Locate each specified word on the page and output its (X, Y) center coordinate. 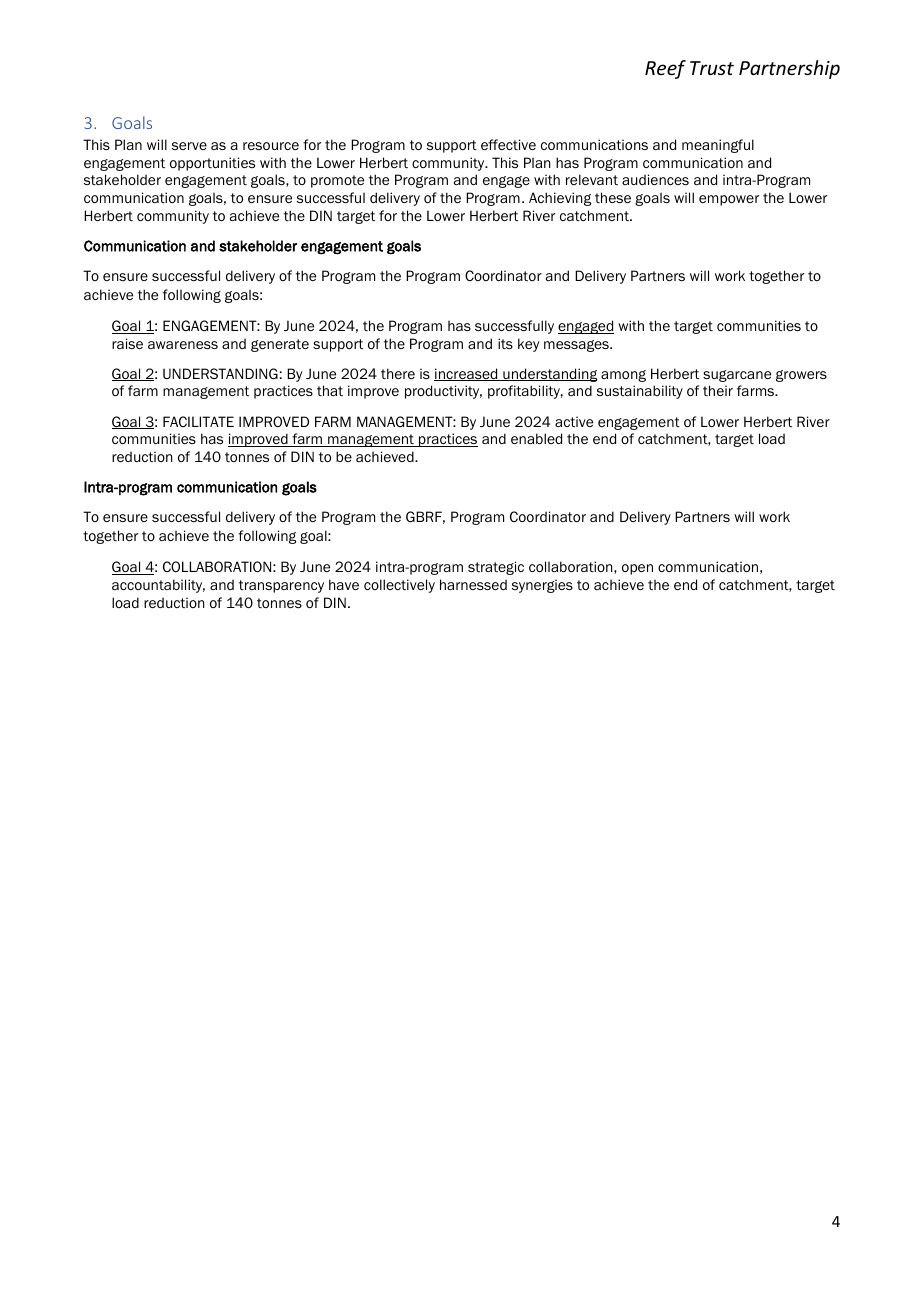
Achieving (560, 199)
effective (508, 144)
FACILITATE (198, 421)
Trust (712, 68)
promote (337, 181)
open (637, 569)
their (718, 390)
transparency (281, 586)
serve (189, 146)
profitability (525, 392)
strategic (496, 568)
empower (729, 200)
